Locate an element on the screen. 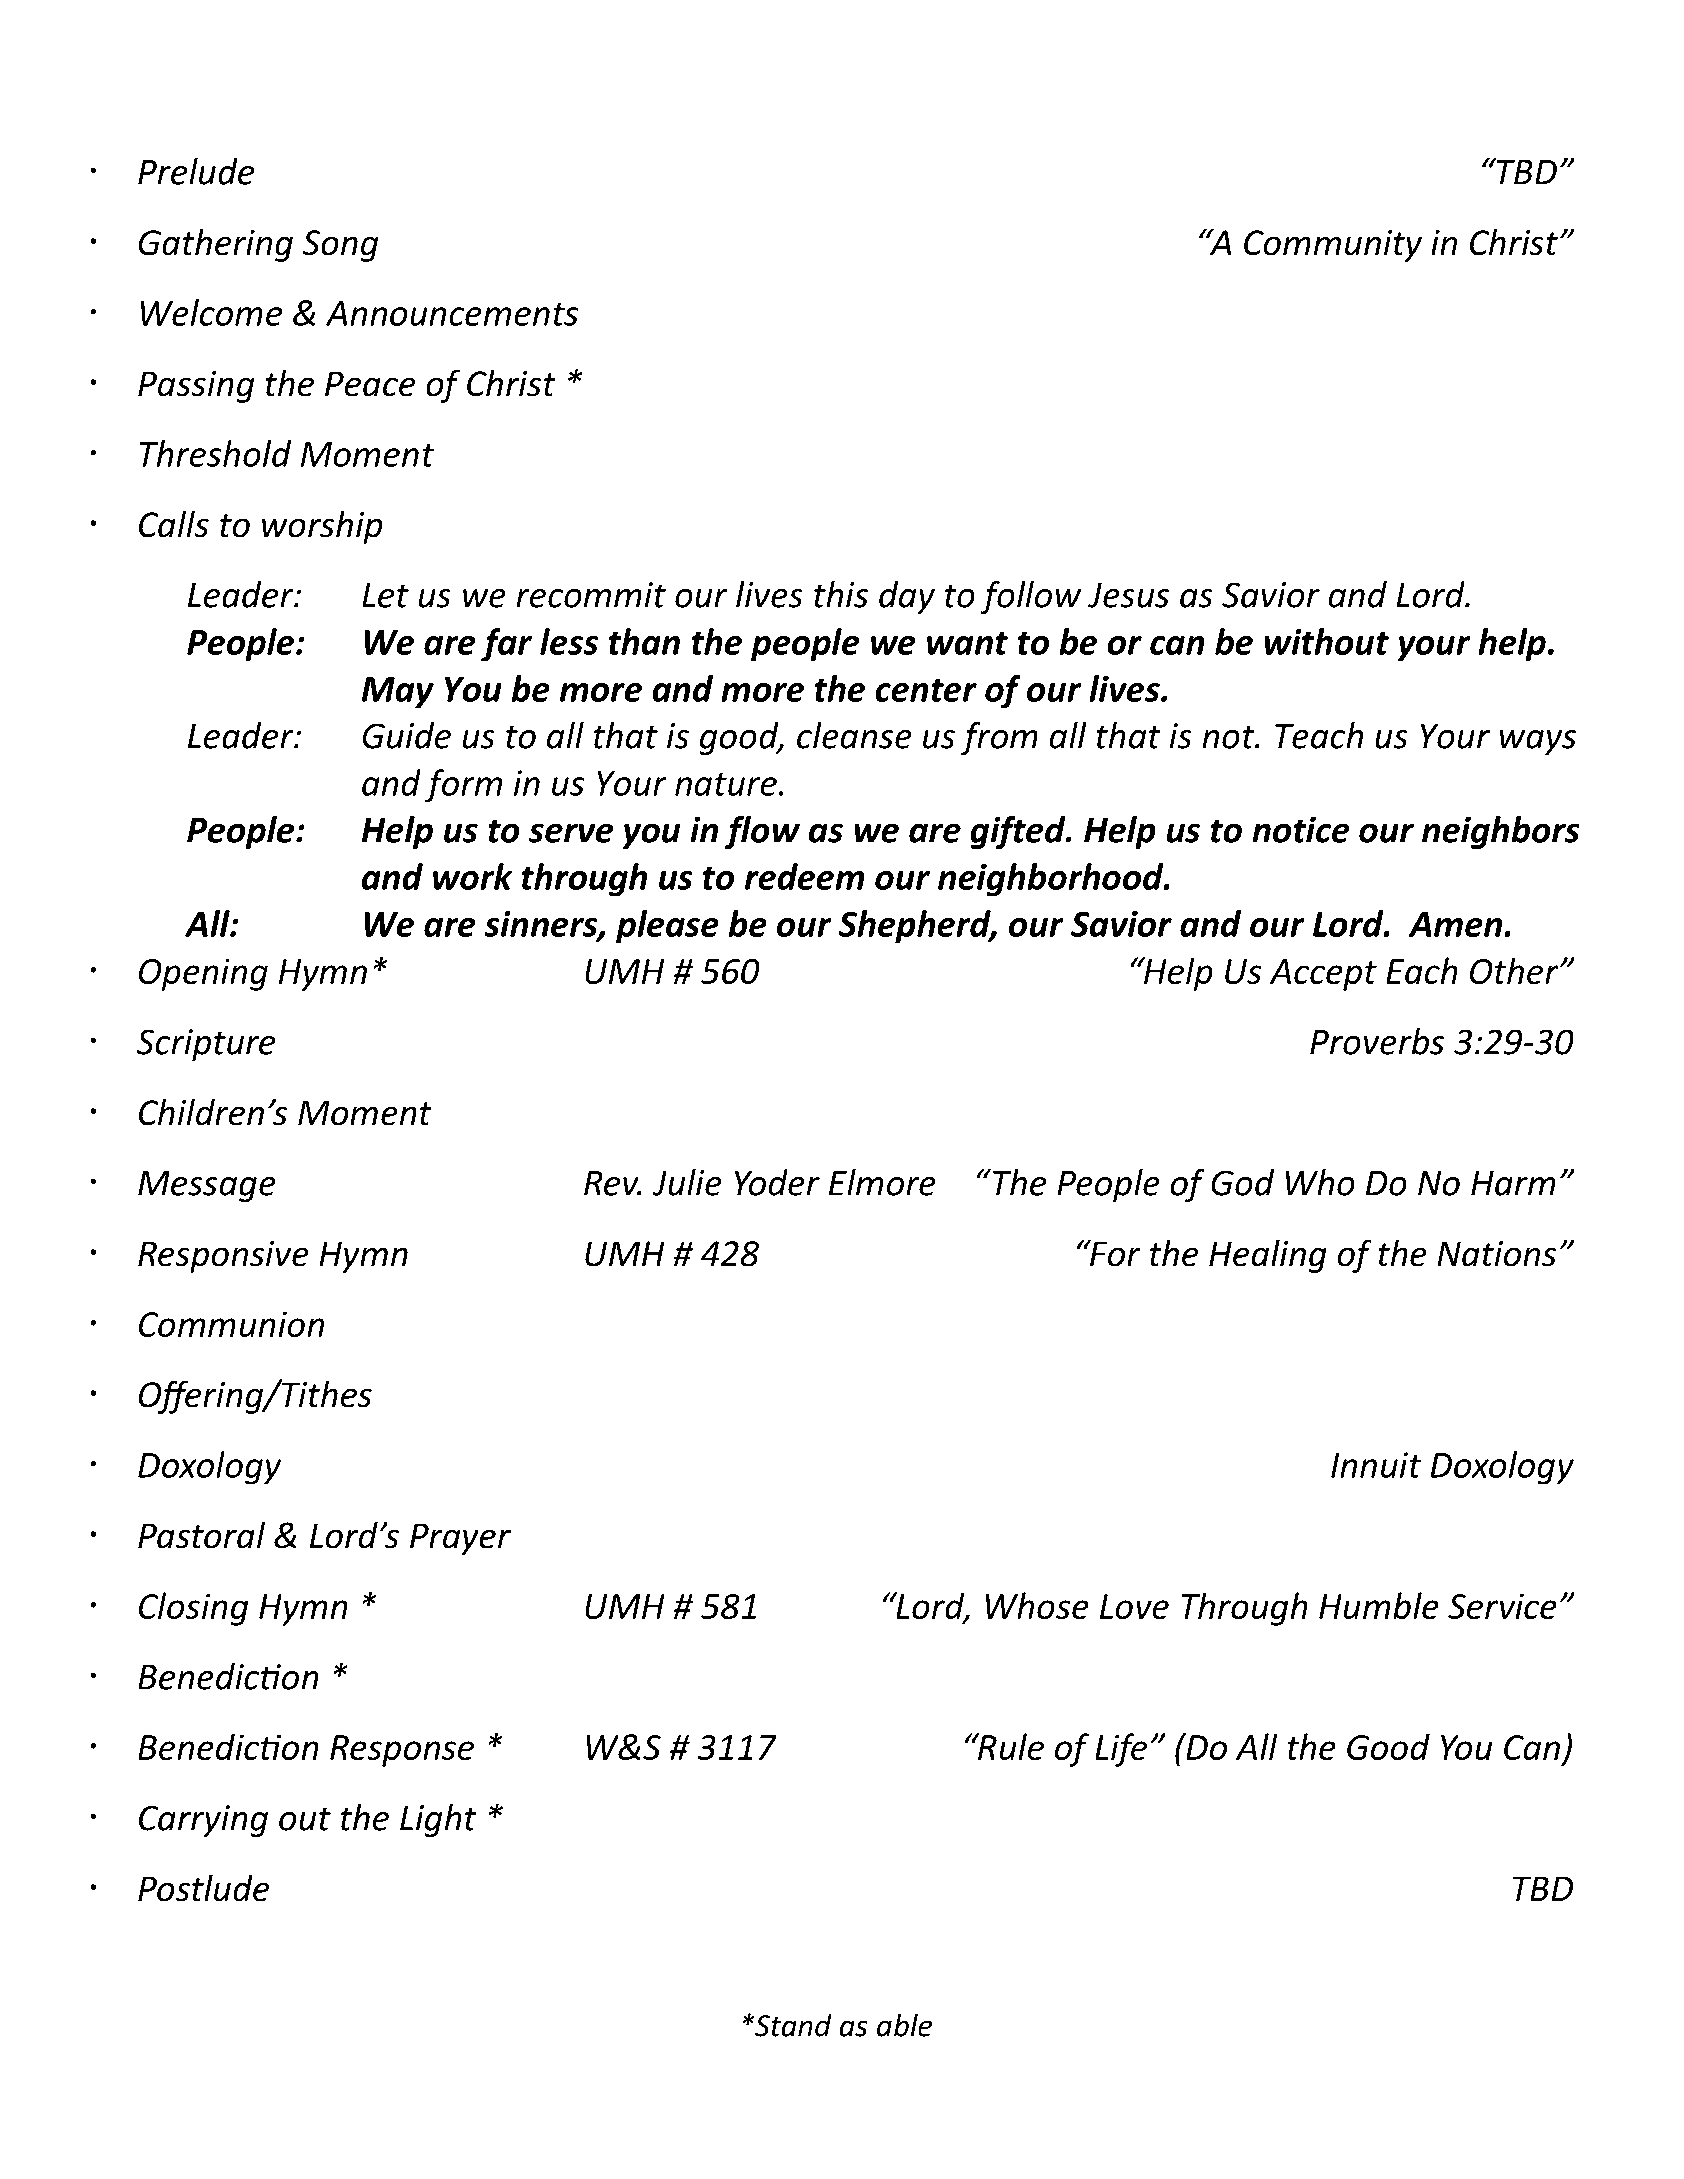 This screenshot has height=2179, width=1684. Community is located at coordinates (1333, 246).
